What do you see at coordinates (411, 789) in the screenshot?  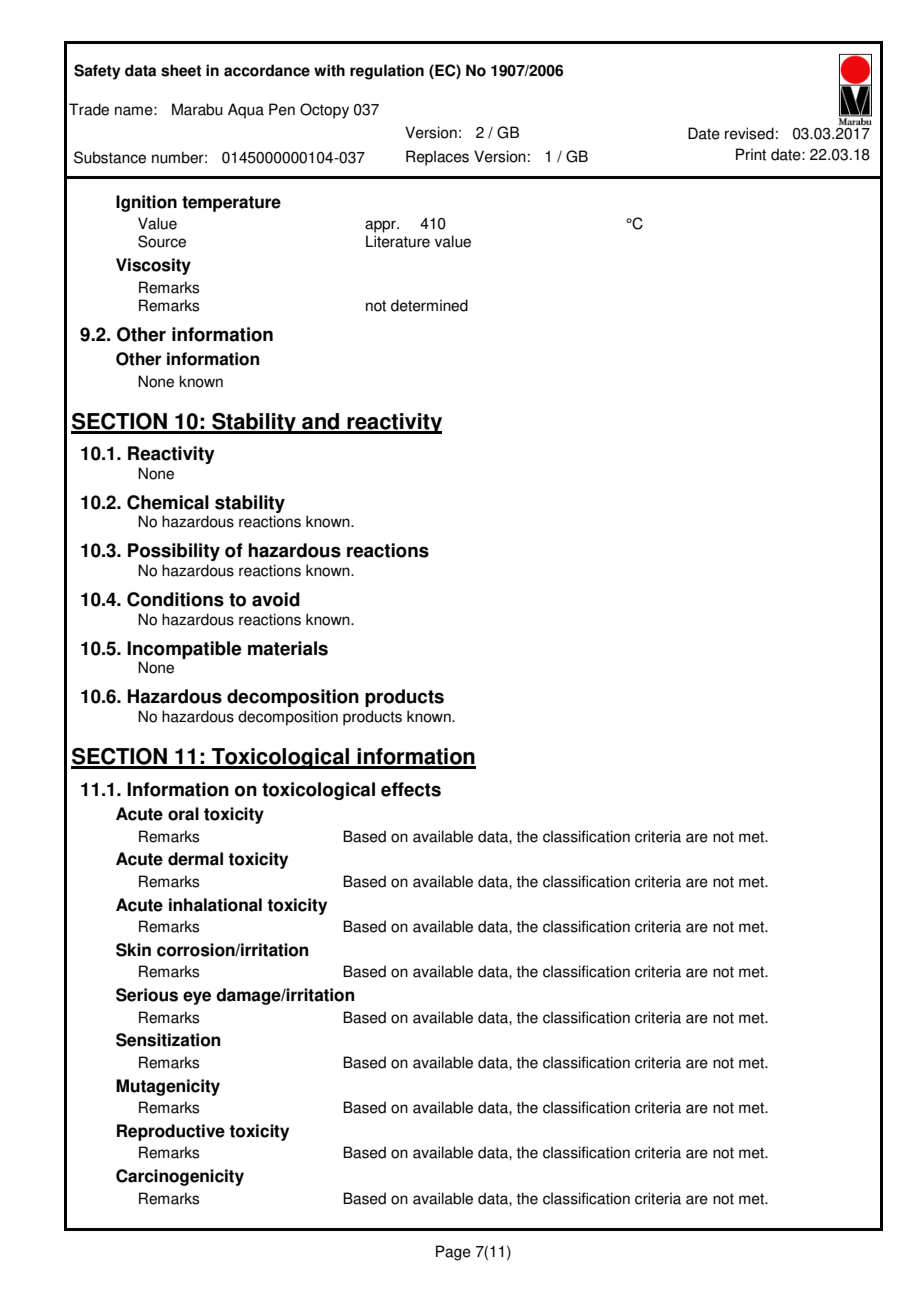 I see `effects` at bounding box center [411, 789].
